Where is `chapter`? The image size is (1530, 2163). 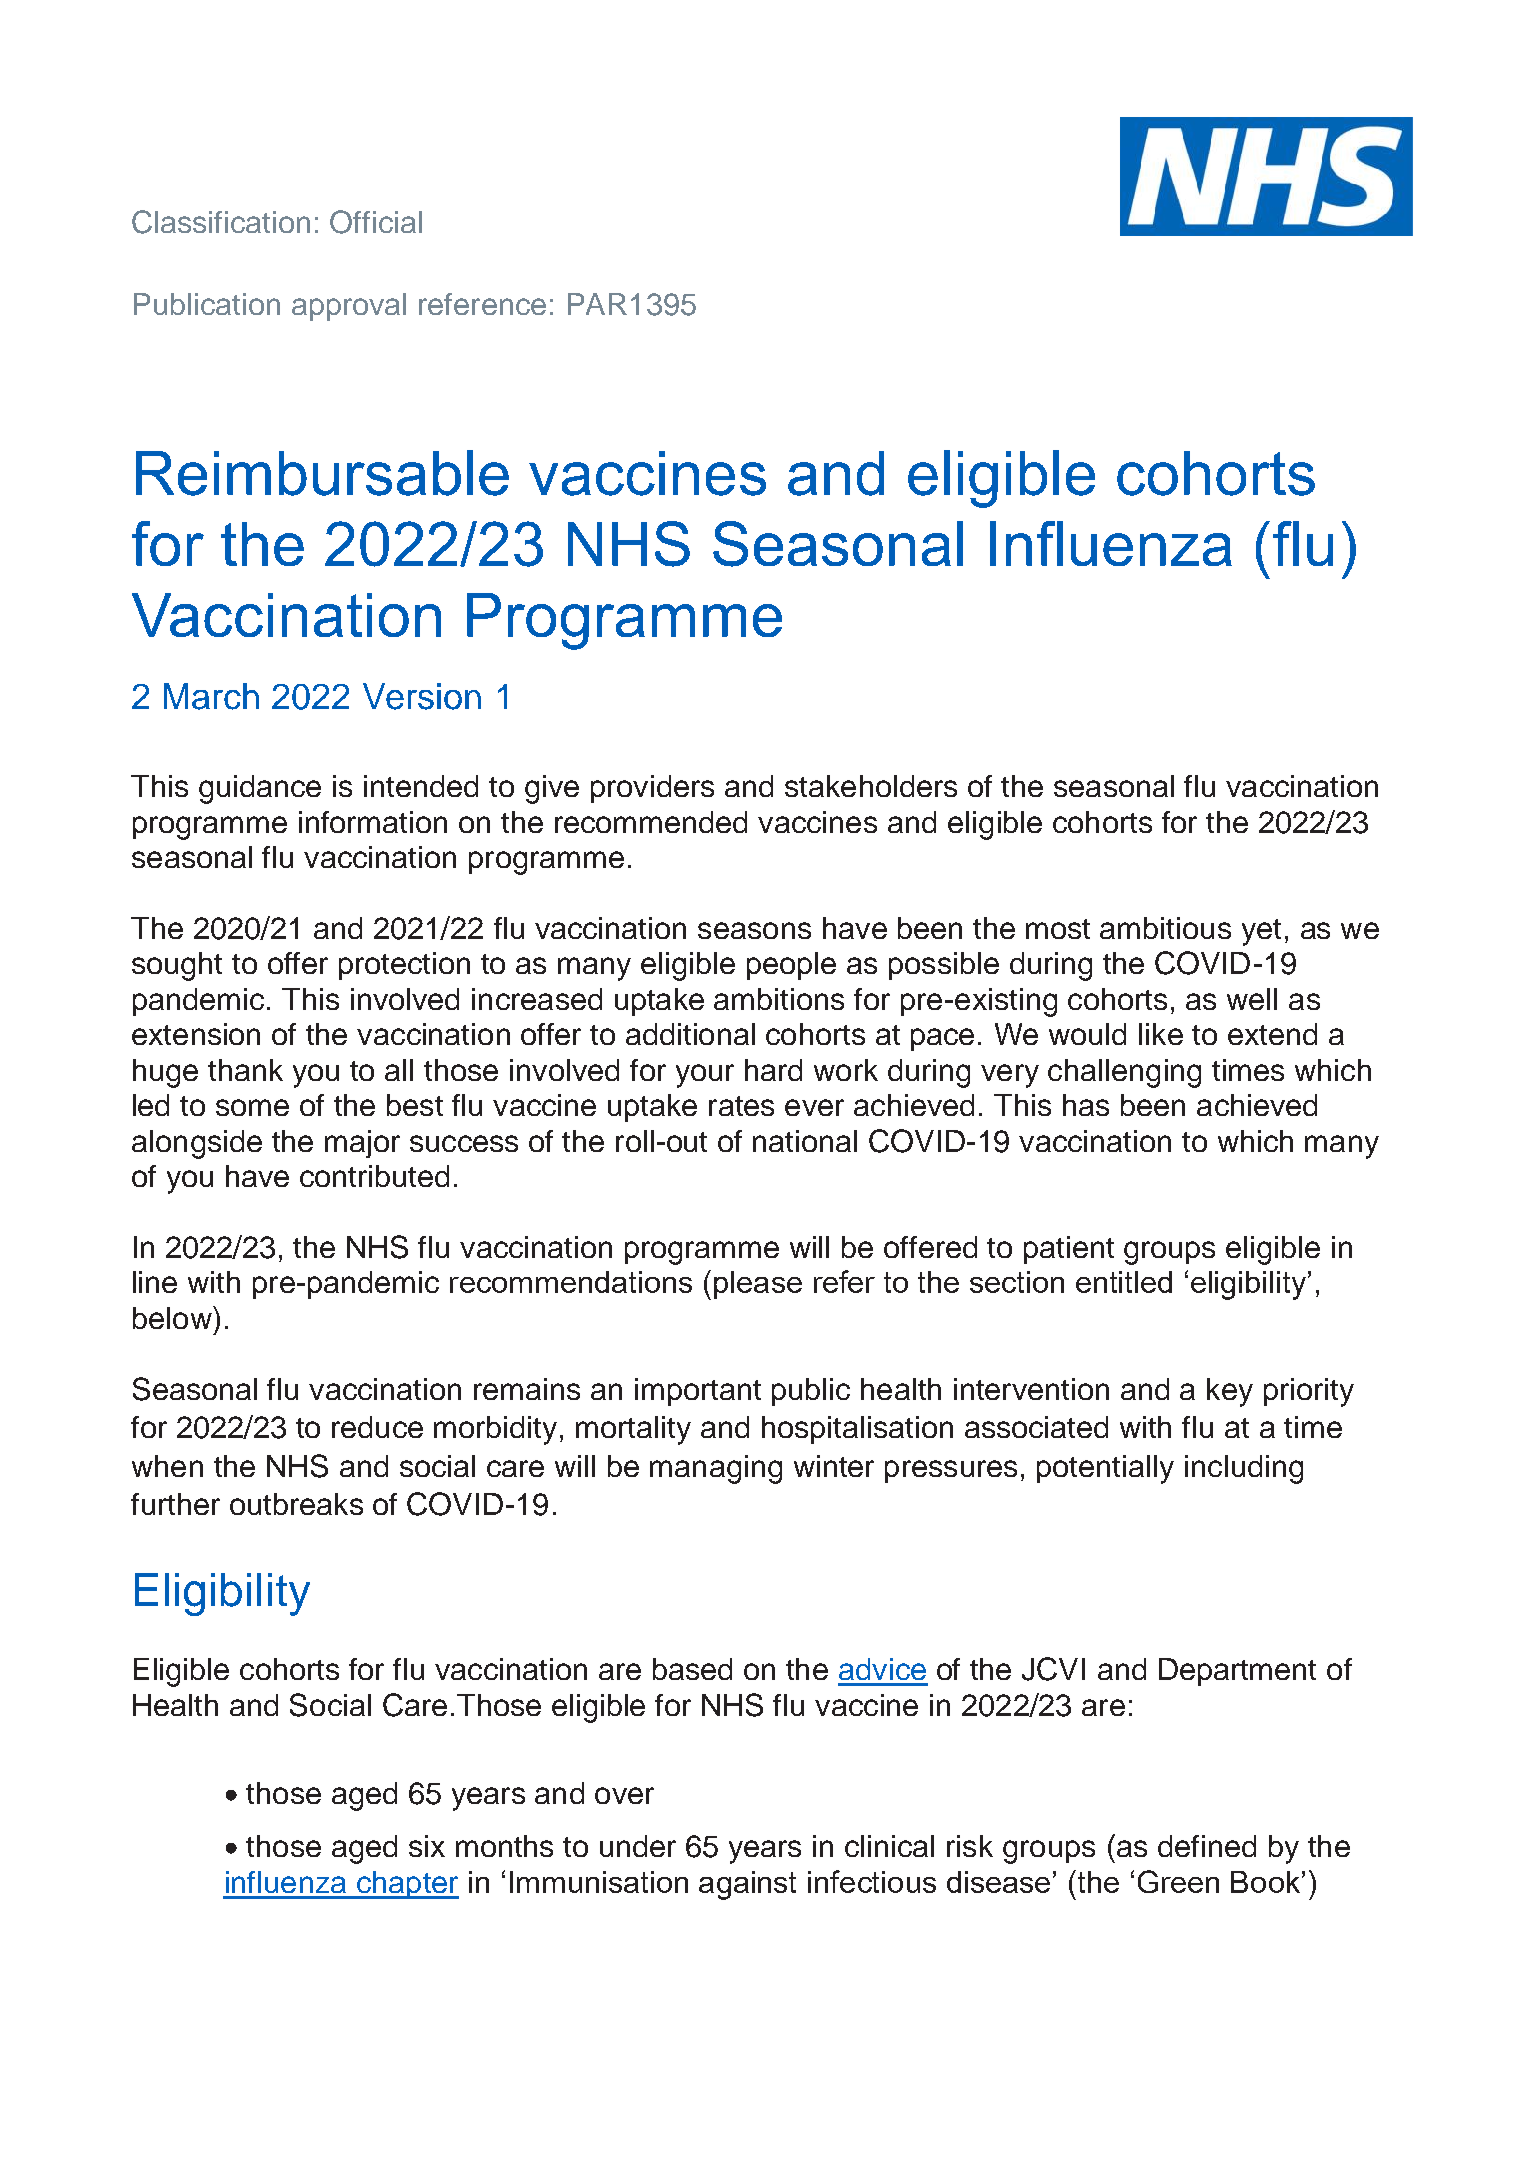
chapter is located at coordinates (407, 1885).
